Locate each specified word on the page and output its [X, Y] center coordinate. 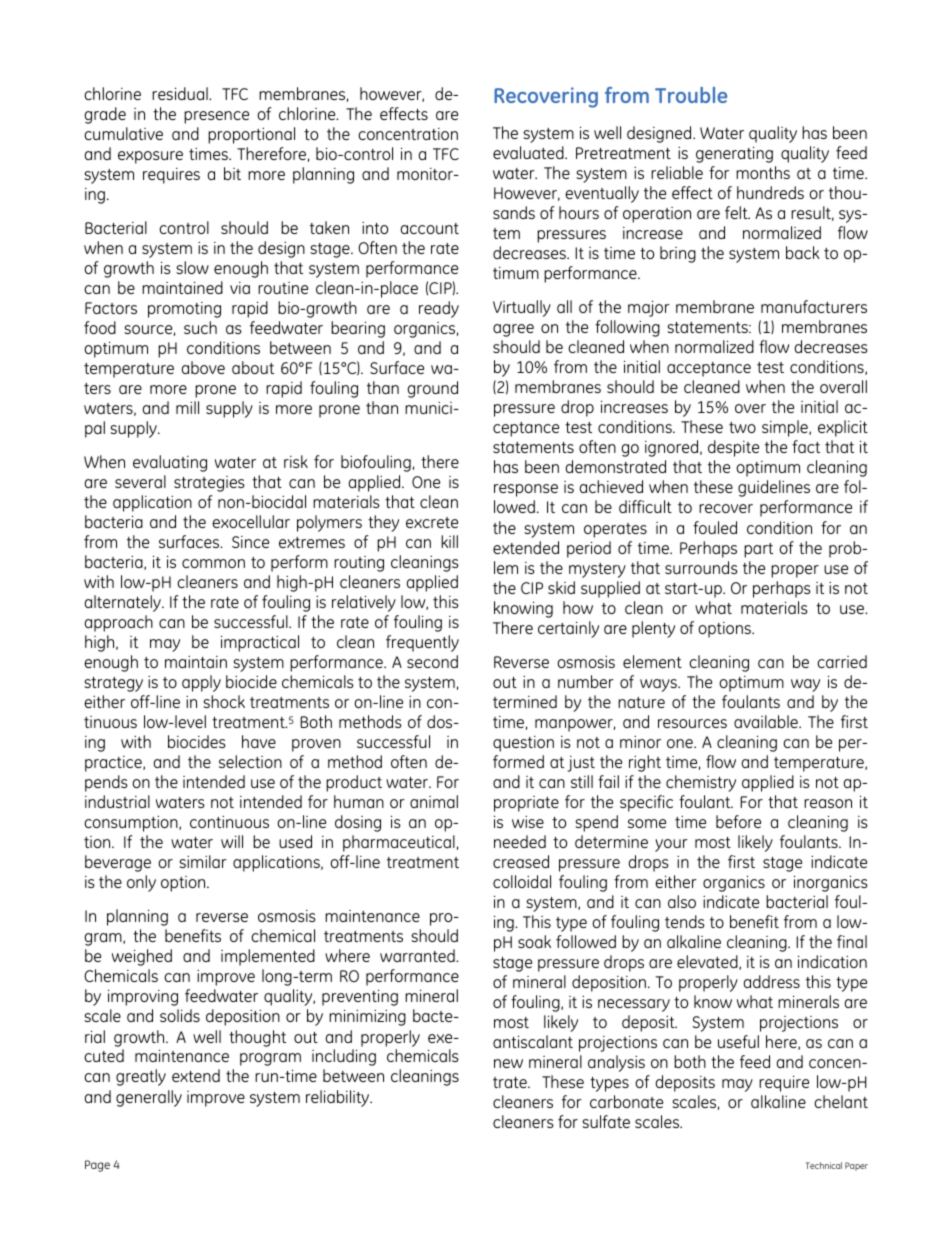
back [803, 252]
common [213, 563]
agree [513, 330]
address [771, 981]
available [767, 721]
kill [449, 541]
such [200, 327]
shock [224, 701]
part [758, 550]
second [432, 661]
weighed [142, 957]
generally [149, 1098]
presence [216, 117]
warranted [418, 955]
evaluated [529, 152]
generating [734, 154]
